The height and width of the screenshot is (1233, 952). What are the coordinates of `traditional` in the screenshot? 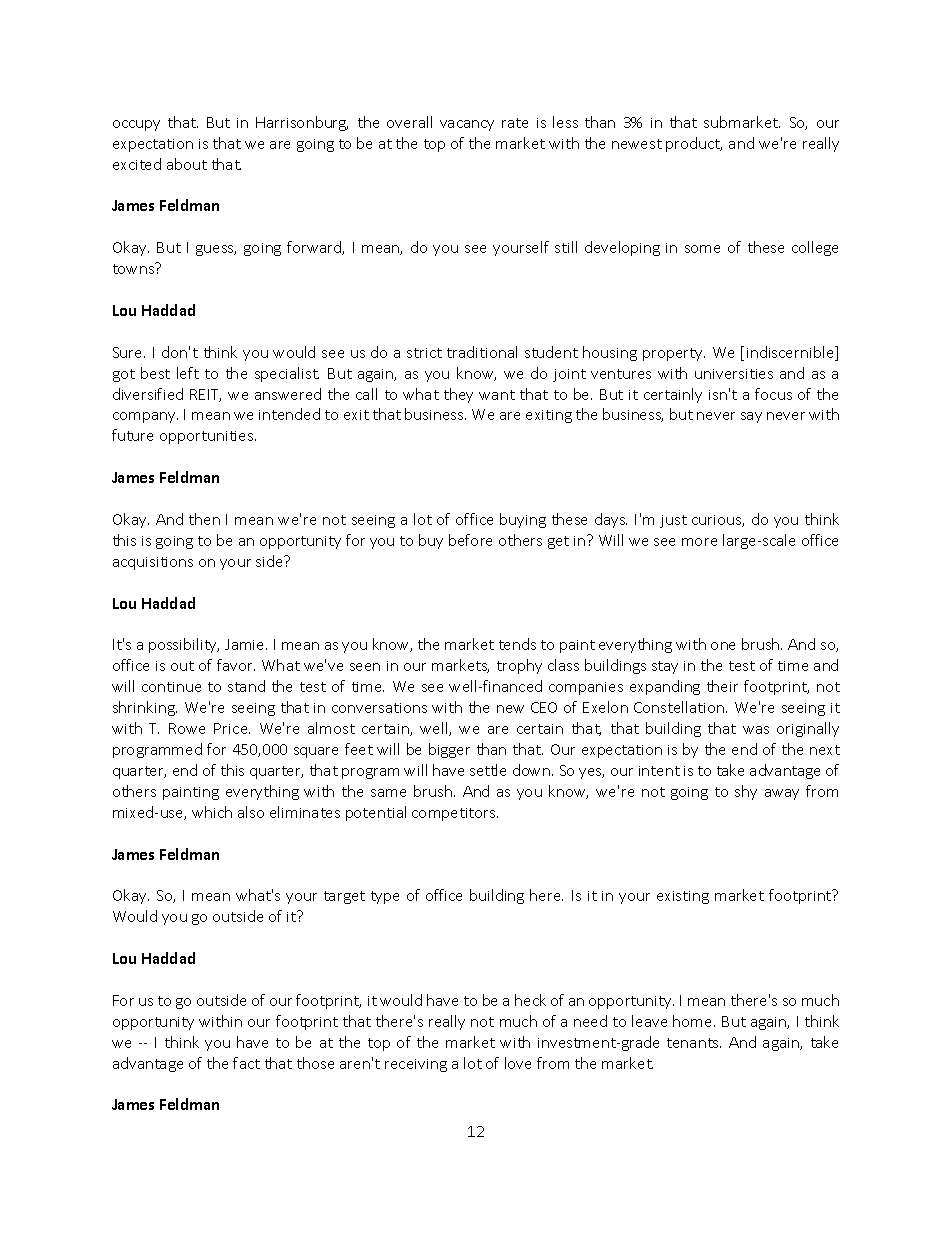 It's located at (482, 352).
